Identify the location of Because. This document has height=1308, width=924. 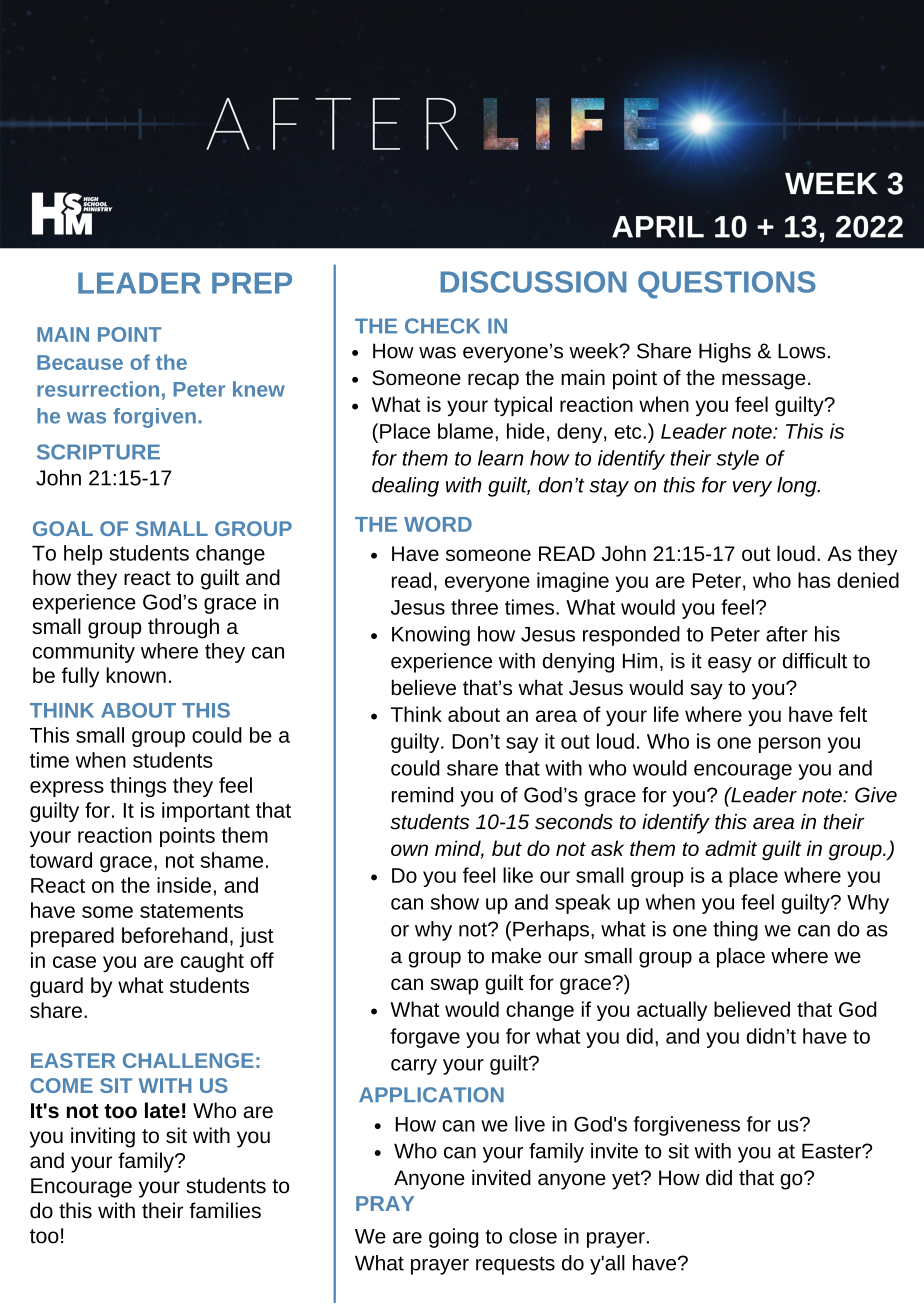
(80, 362).
